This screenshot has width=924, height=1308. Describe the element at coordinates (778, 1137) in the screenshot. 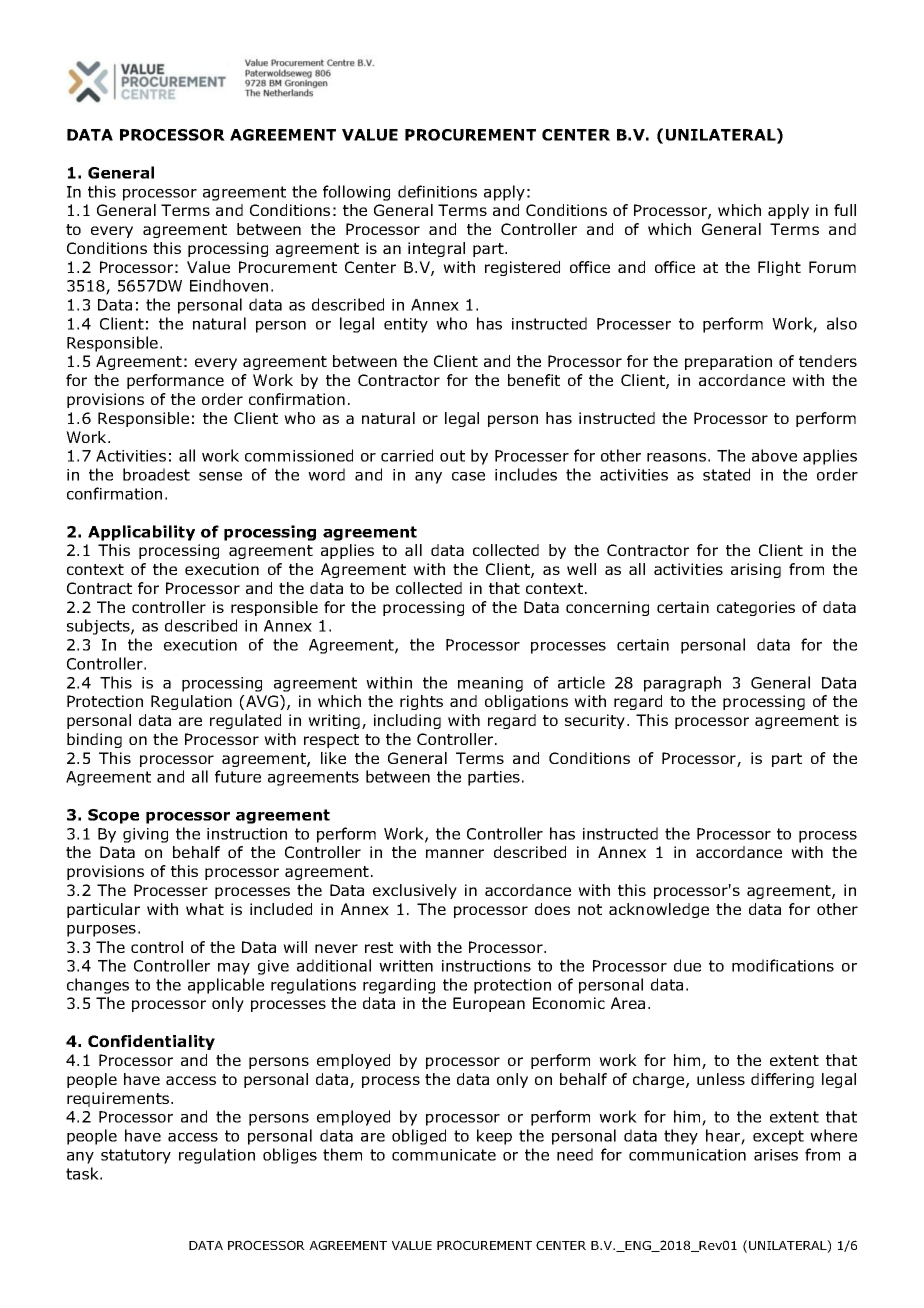

I see `except` at that location.
